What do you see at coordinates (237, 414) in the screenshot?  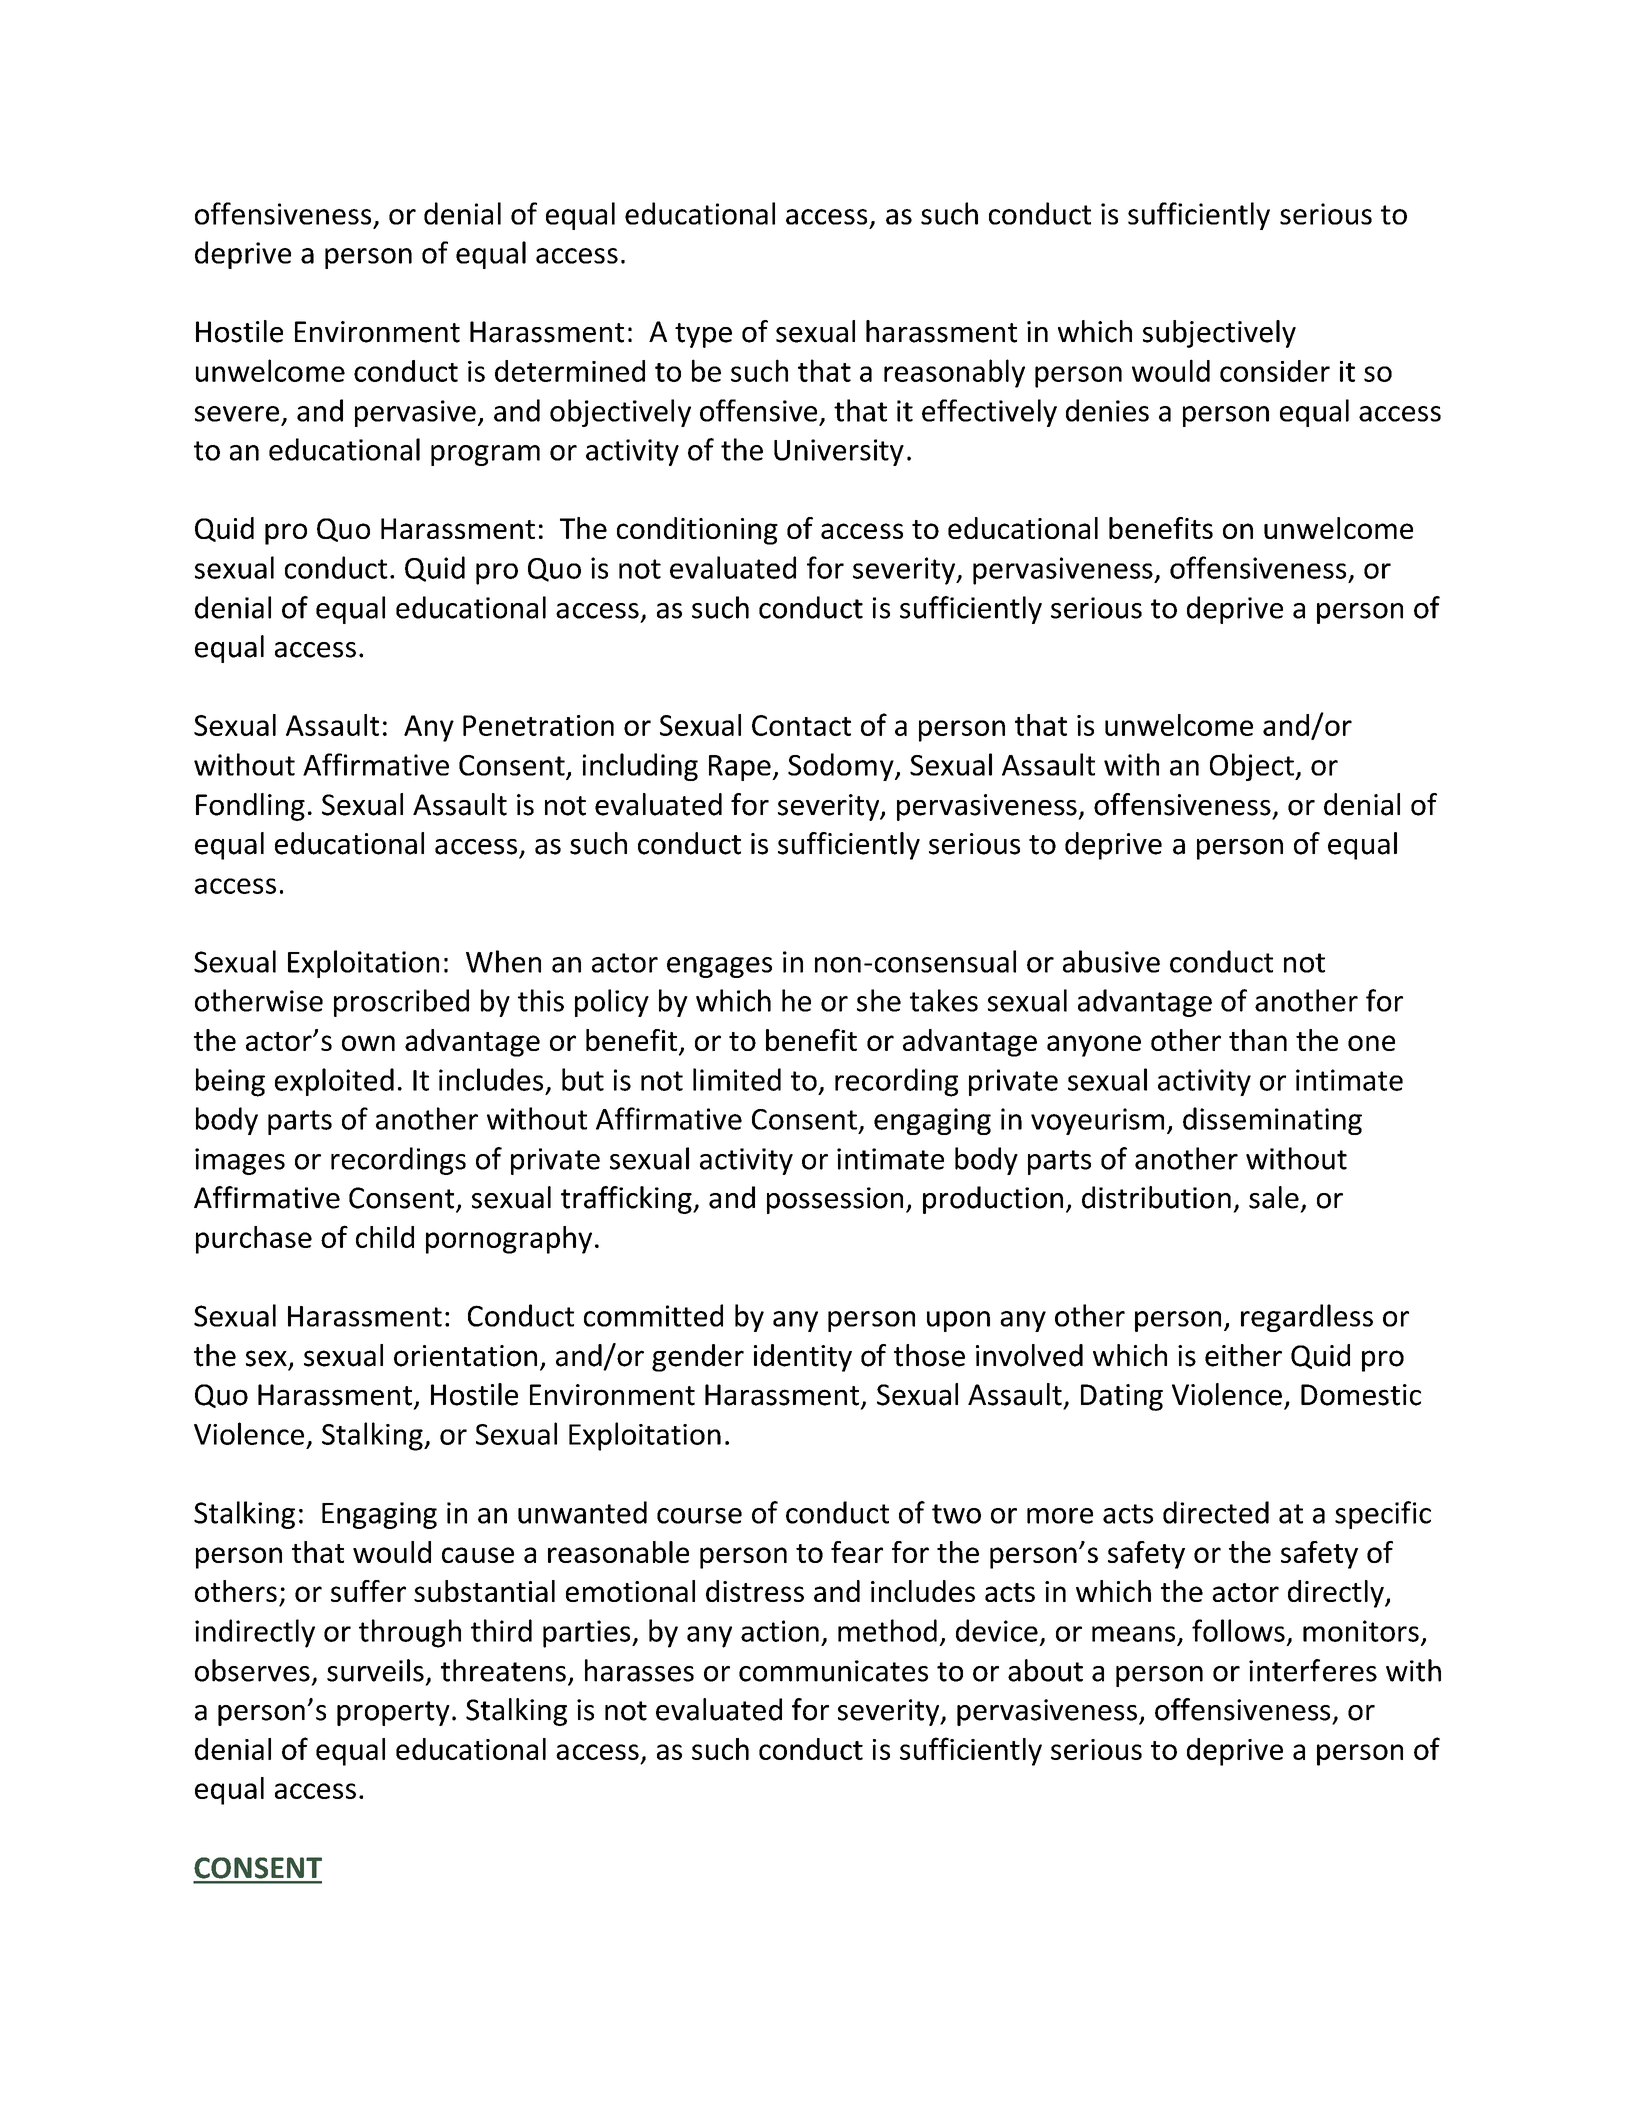 I see `severe` at bounding box center [237, 414].
